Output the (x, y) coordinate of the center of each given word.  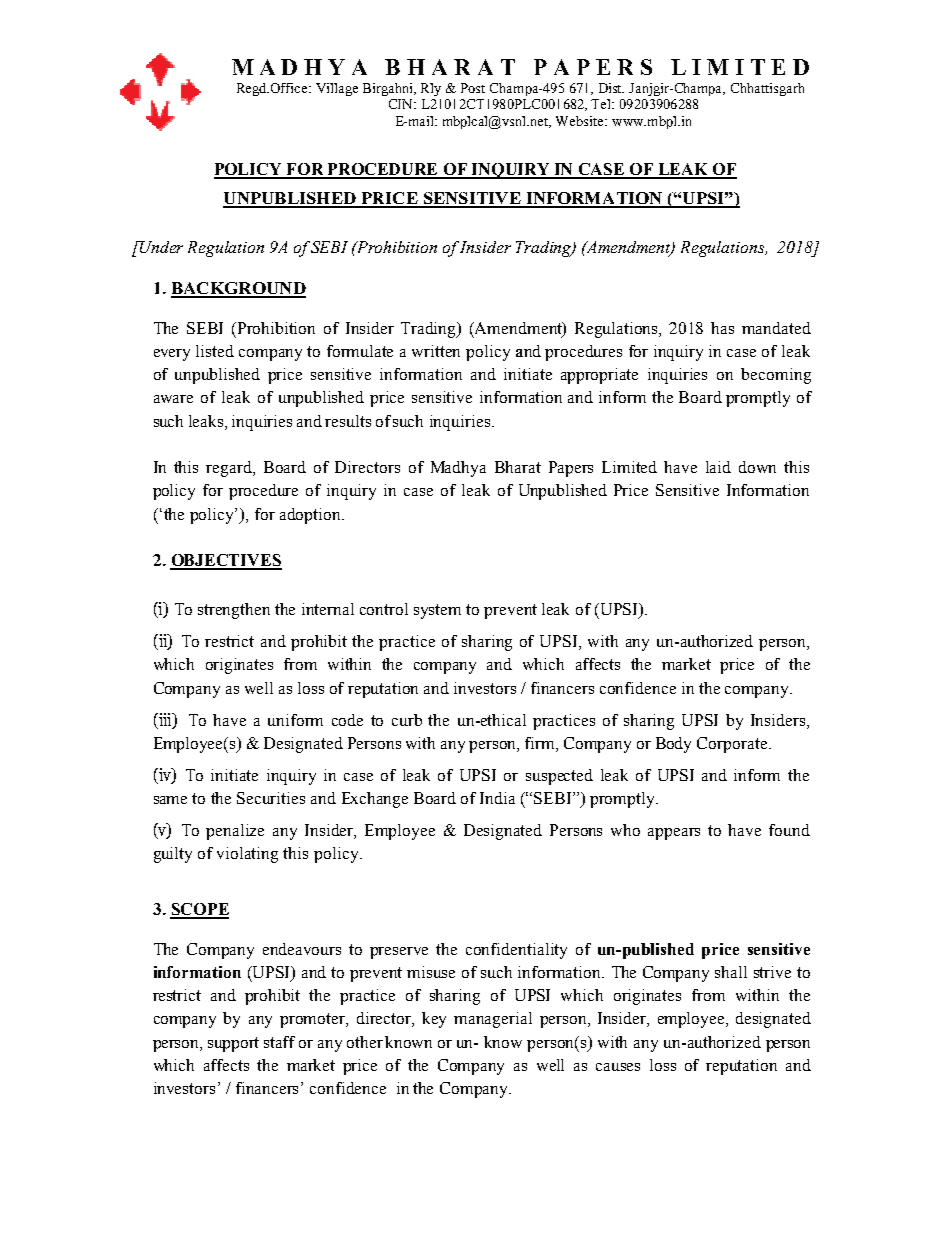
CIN (402, 104)
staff (279, 1042)
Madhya (458, 469)
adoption (311, 516)
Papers (571, 469)
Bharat (518, 467)
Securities (271, 798)
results (348, 421)
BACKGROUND (238, 289)
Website (581, 121)
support (233, 1044)
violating (247, 855)
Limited (629, 467)
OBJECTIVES (226, 561)
